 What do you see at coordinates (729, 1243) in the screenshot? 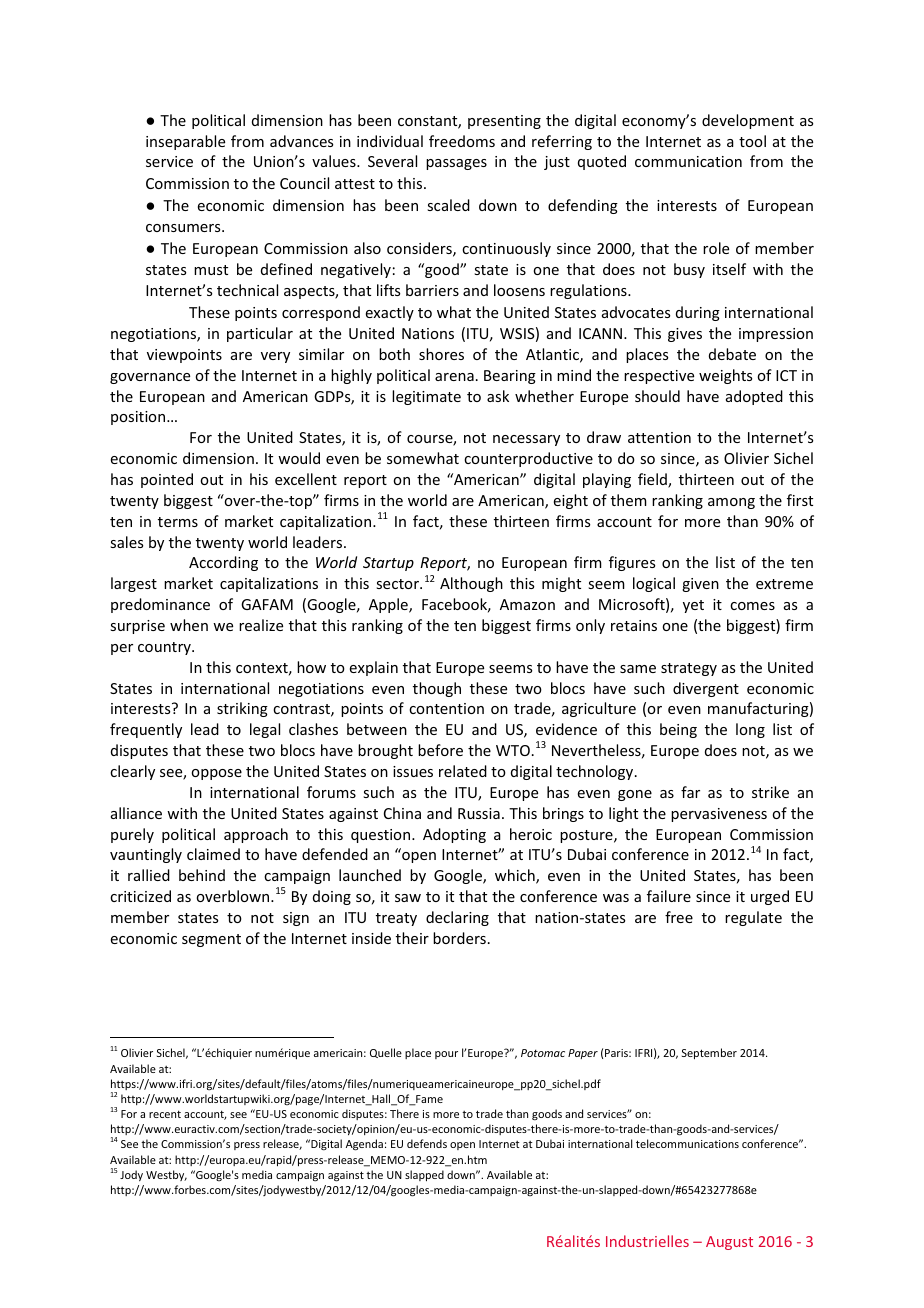
I see `August` at bounding box center [729, 1243].
